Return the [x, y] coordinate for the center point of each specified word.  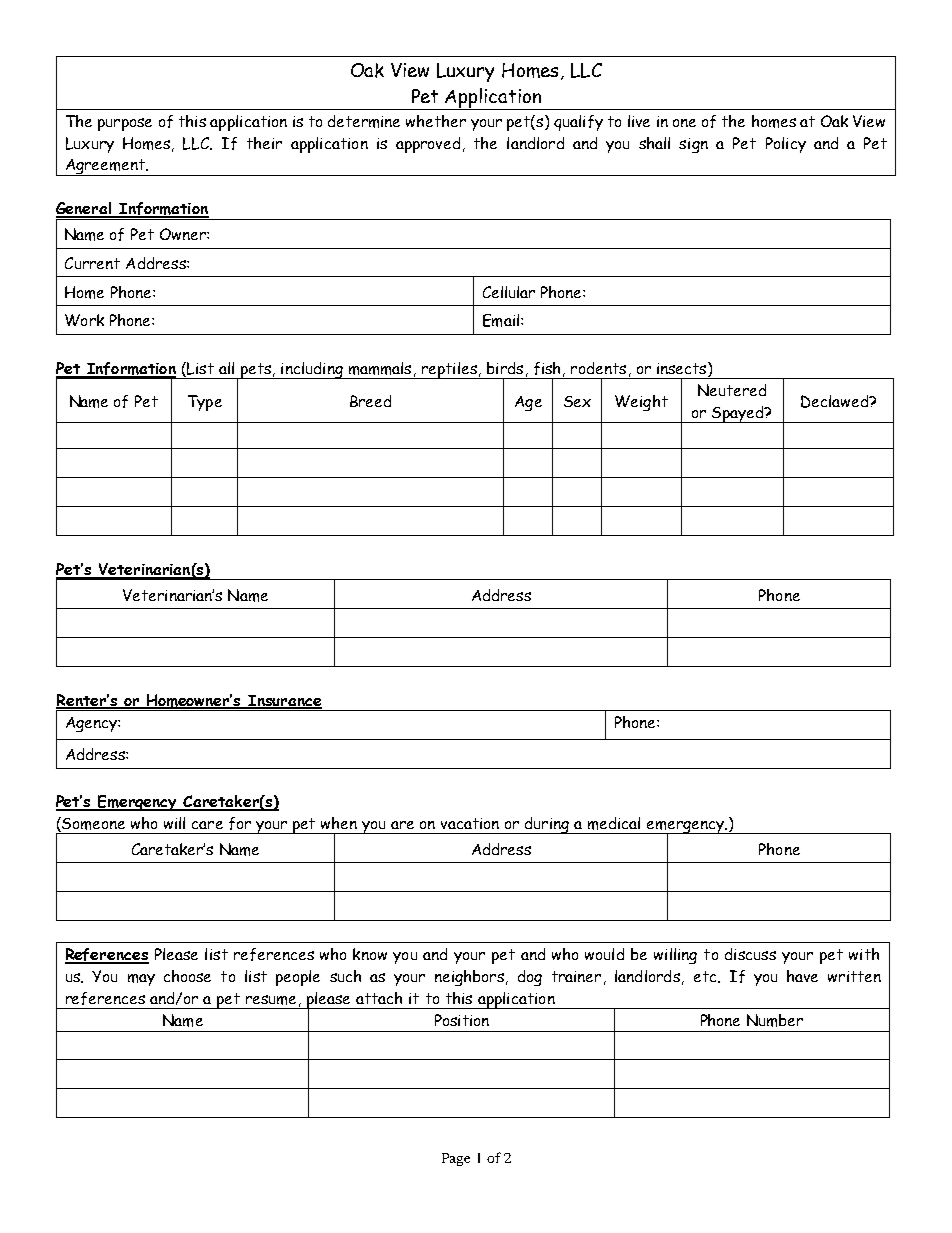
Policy [786, 145]
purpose [125, 124]
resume [271, 1000]
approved [428, 145]
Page [456, 1159]
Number [775, 1020]
